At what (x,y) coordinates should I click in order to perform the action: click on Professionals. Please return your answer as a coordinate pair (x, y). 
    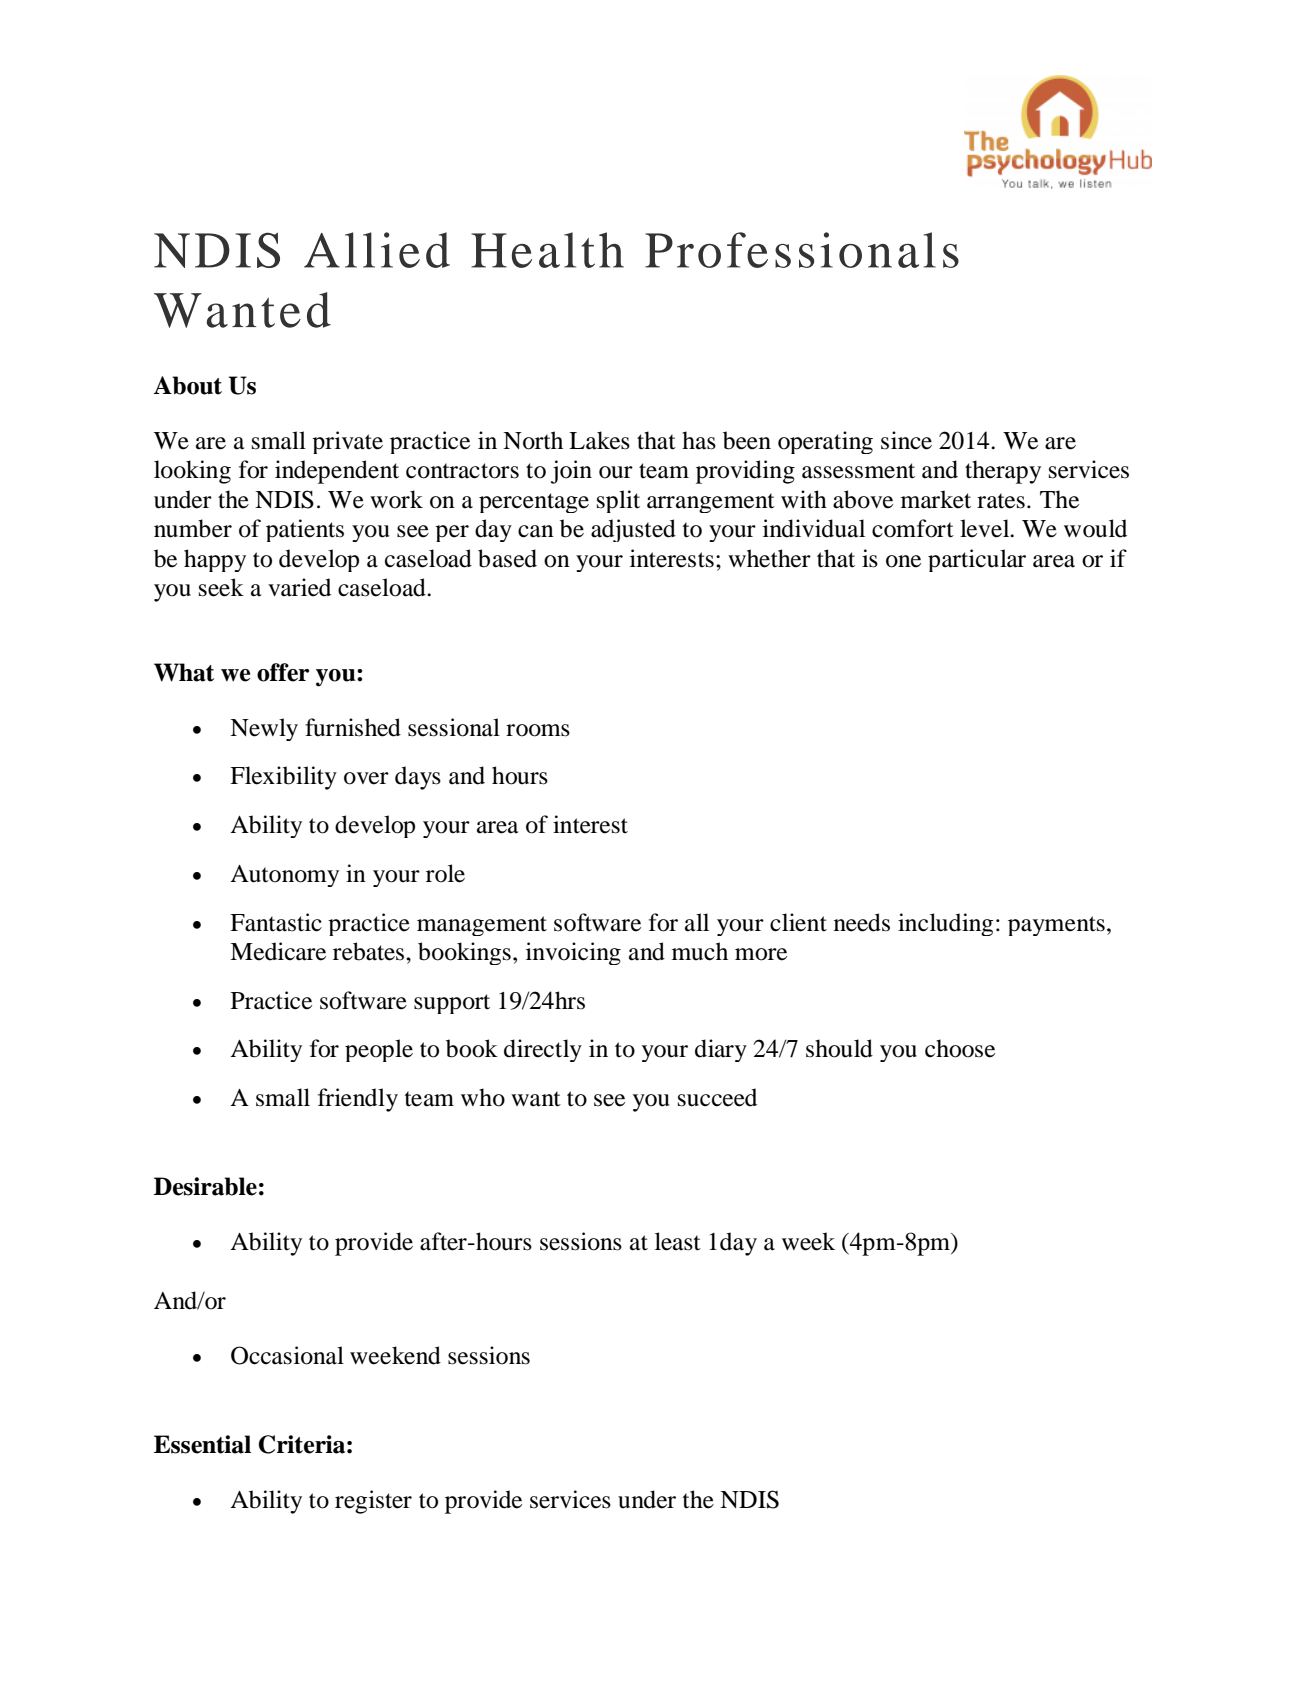
    Looking at the image, I should click on (802, 250).
